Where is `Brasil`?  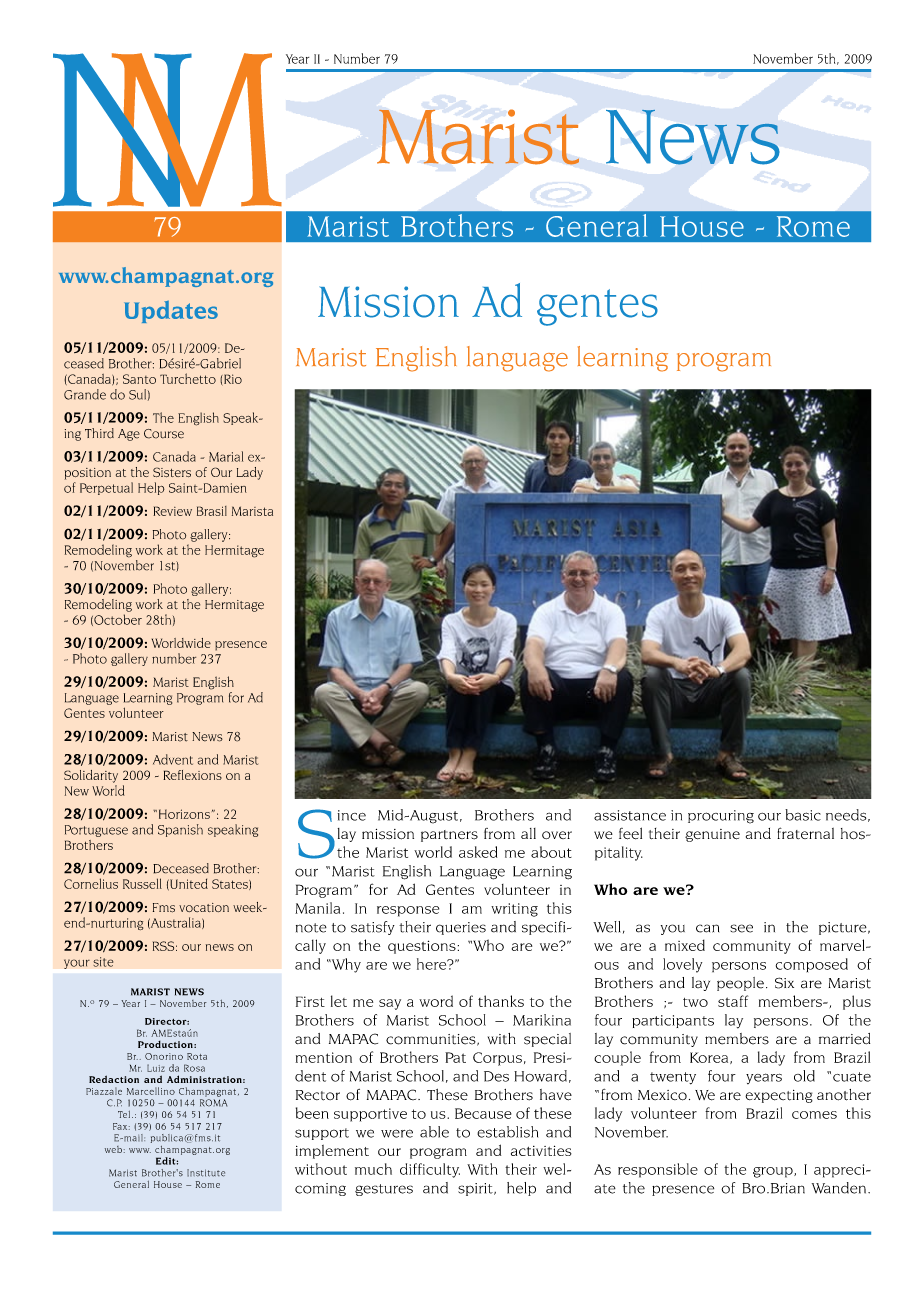 Brasil is located at coordinates (212, 511).
